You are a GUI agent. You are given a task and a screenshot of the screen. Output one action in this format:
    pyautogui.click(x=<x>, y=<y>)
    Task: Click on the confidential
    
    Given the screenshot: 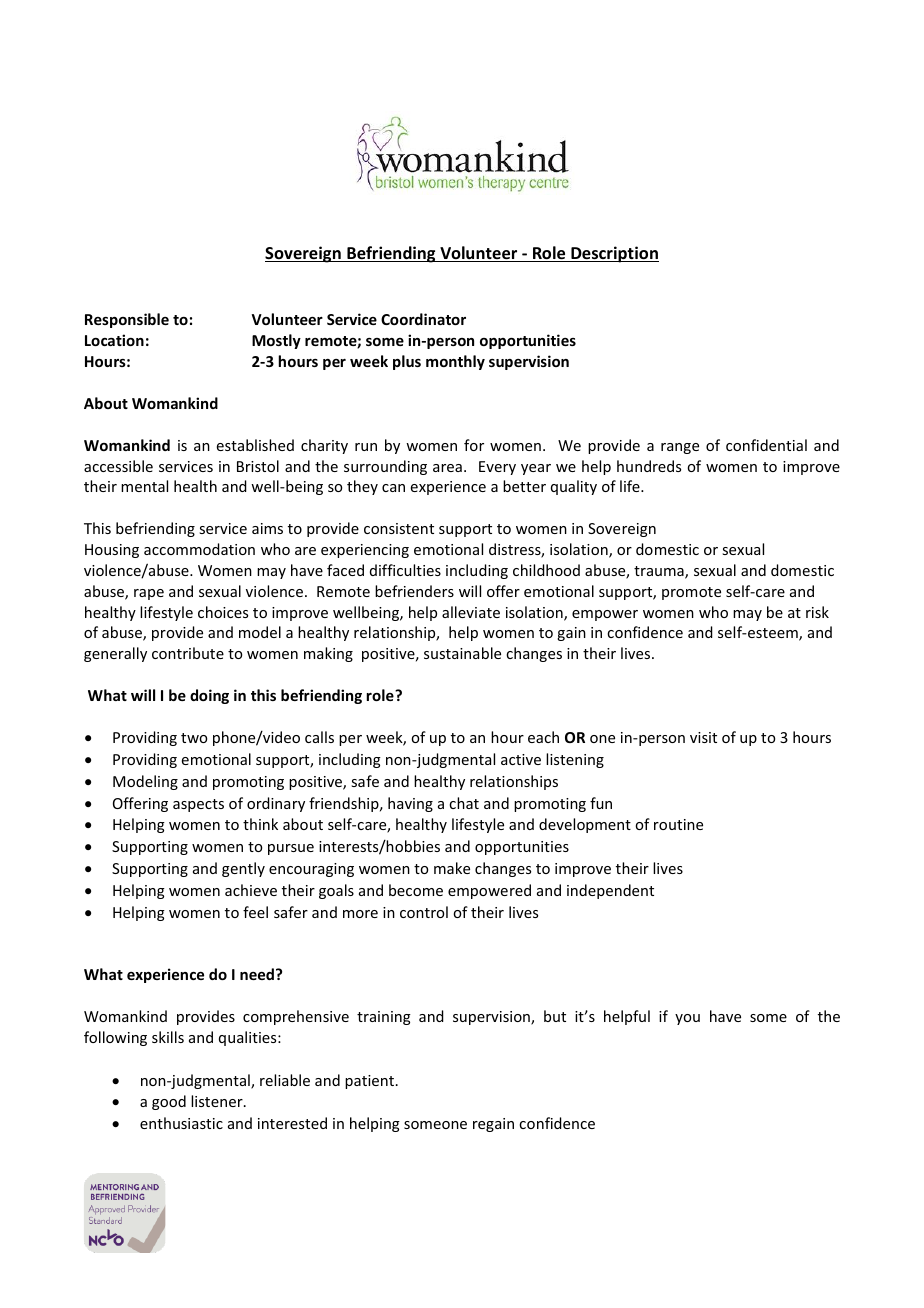 What is the action you would take?
    pyautogui.click(x=766, y=445)
